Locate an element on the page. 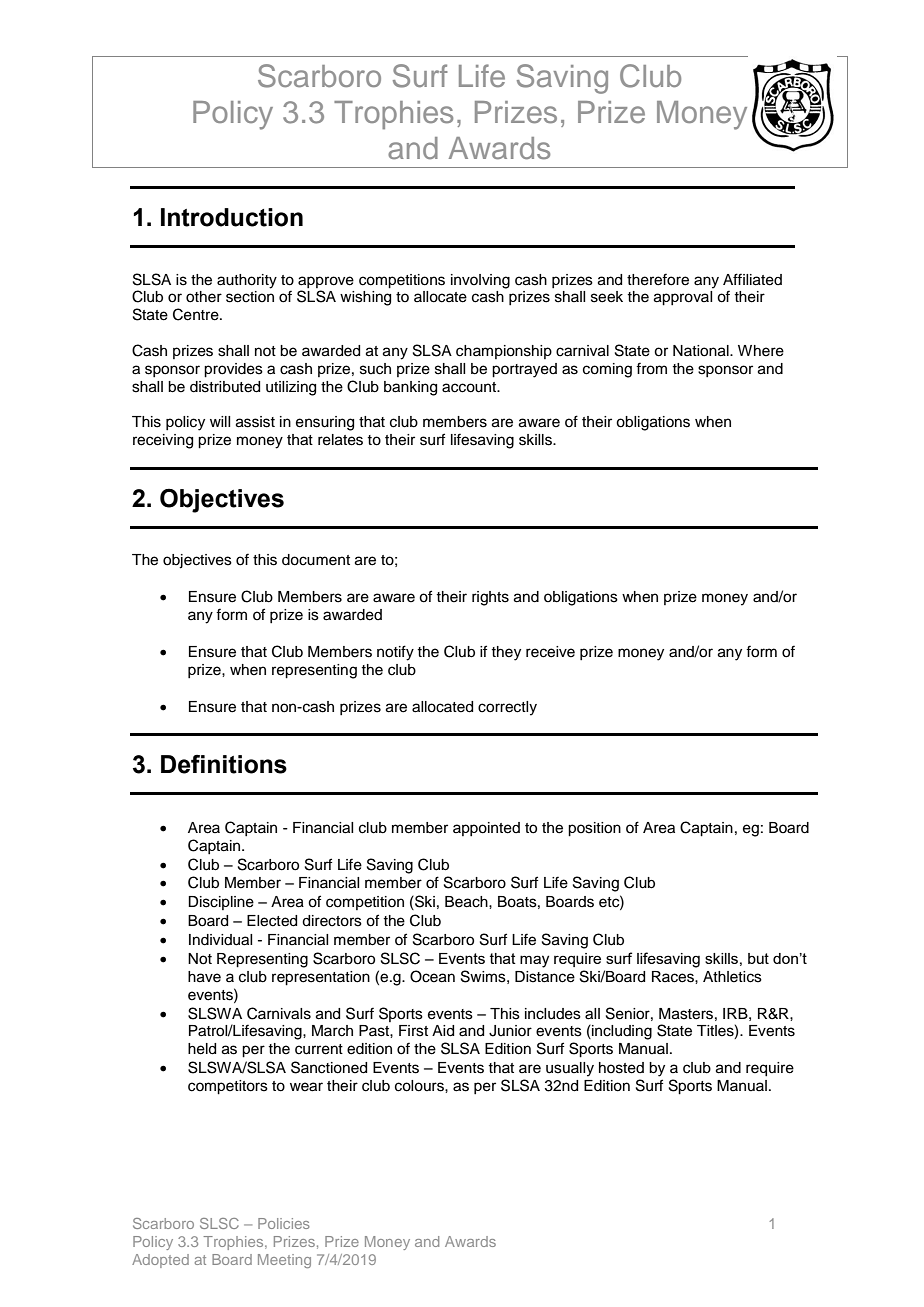  hosted is located at coordinates (621, 1068).
